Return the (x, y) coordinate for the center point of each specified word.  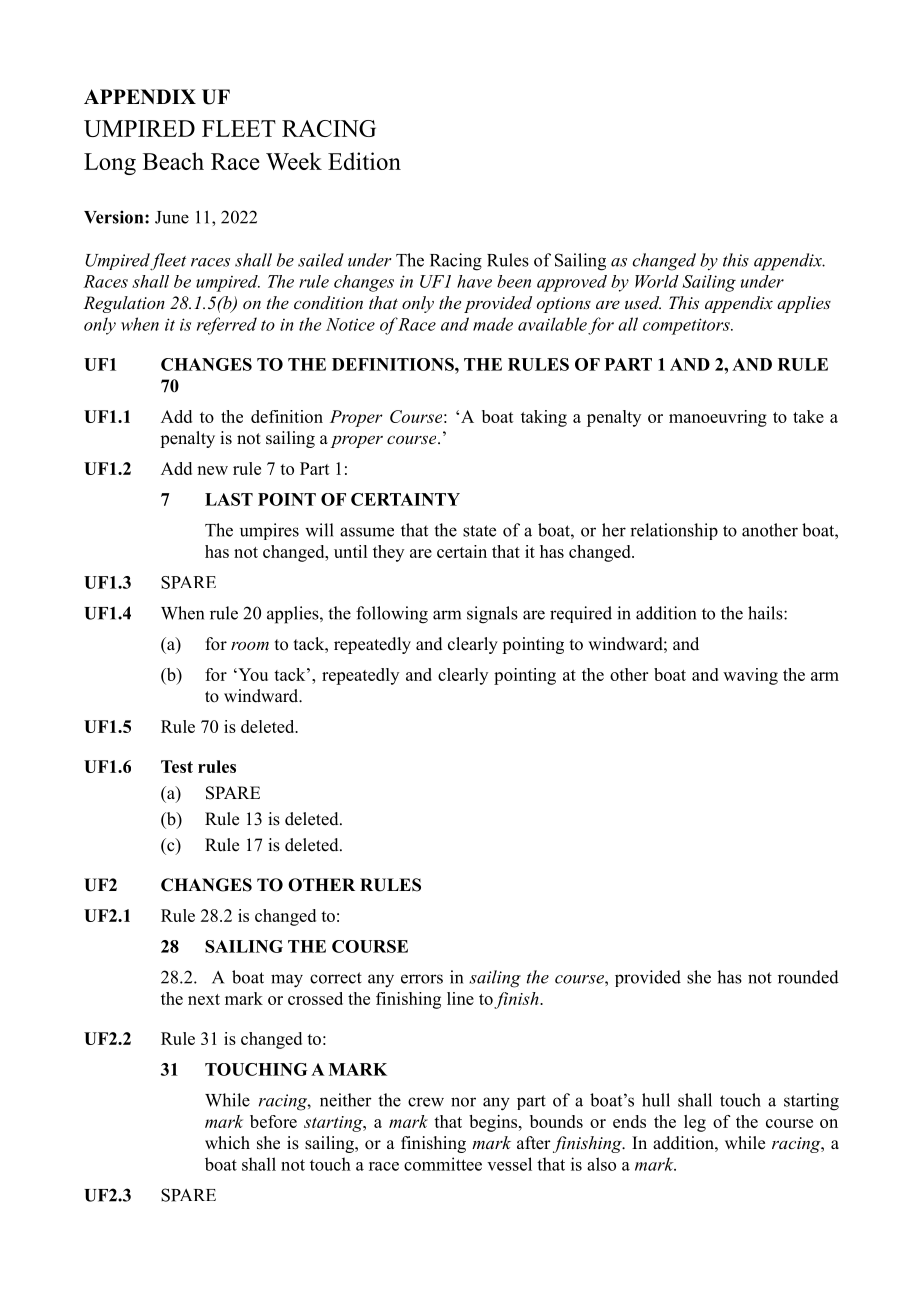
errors (422, 979)
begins (494, 1123)
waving (750, 676)
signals (492, 615)
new (212, 470)
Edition (364, 161)
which (227, 1143)
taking (544, 418)
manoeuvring (718, 418)
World (657, 281)
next (204, 999)
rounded (808, 977)
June (172, 217)
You (252, 674)
